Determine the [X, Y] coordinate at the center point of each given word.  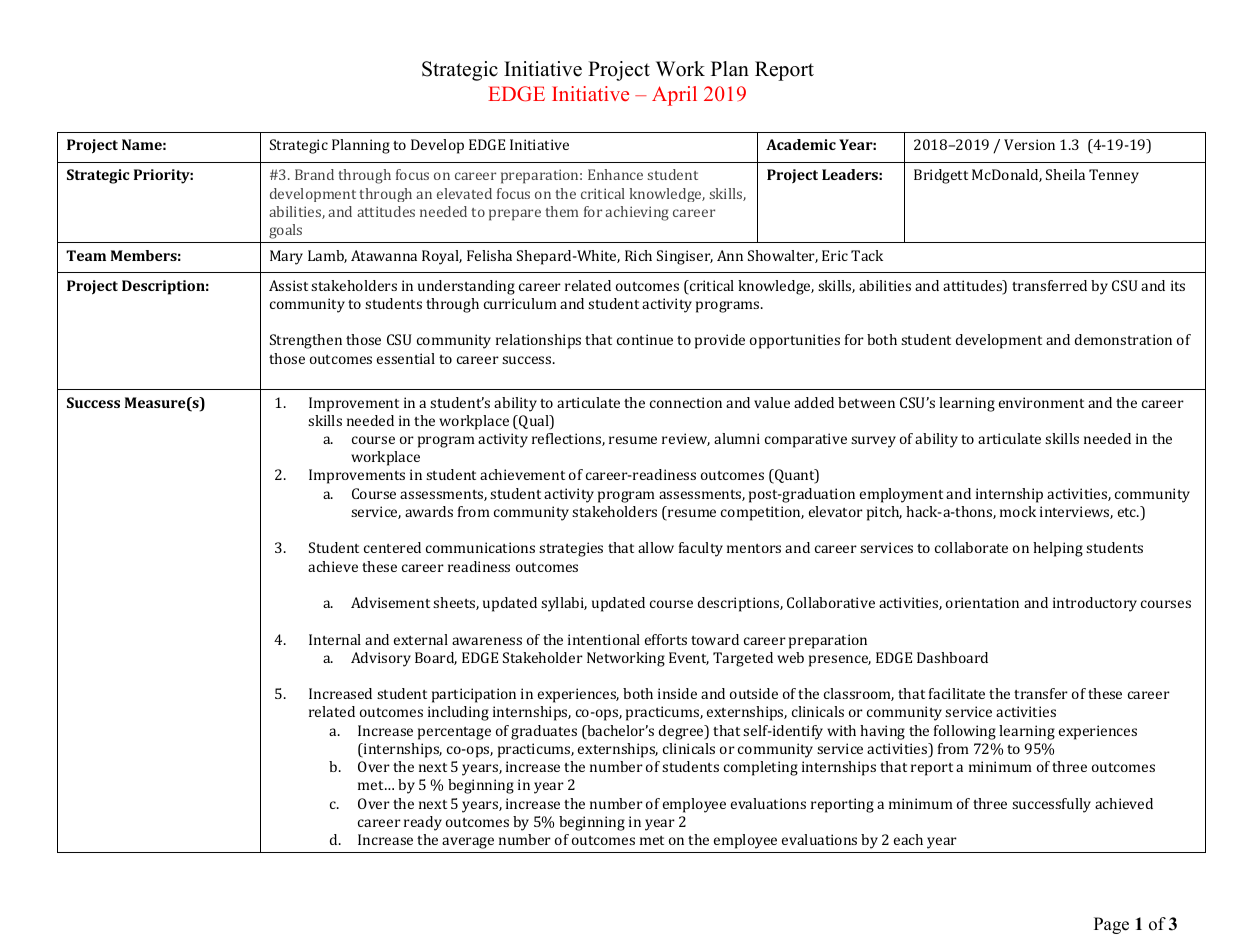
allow [656, 547]
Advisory [381, 659]
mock [1018, 511]
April [674, 96]
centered [392, 547]
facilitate [957, 693]
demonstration [1123, 339]
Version [1029, 144]
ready [423, 823]
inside [677, 693]
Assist [288, 285]
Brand [314, 174]
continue [645, 339]
